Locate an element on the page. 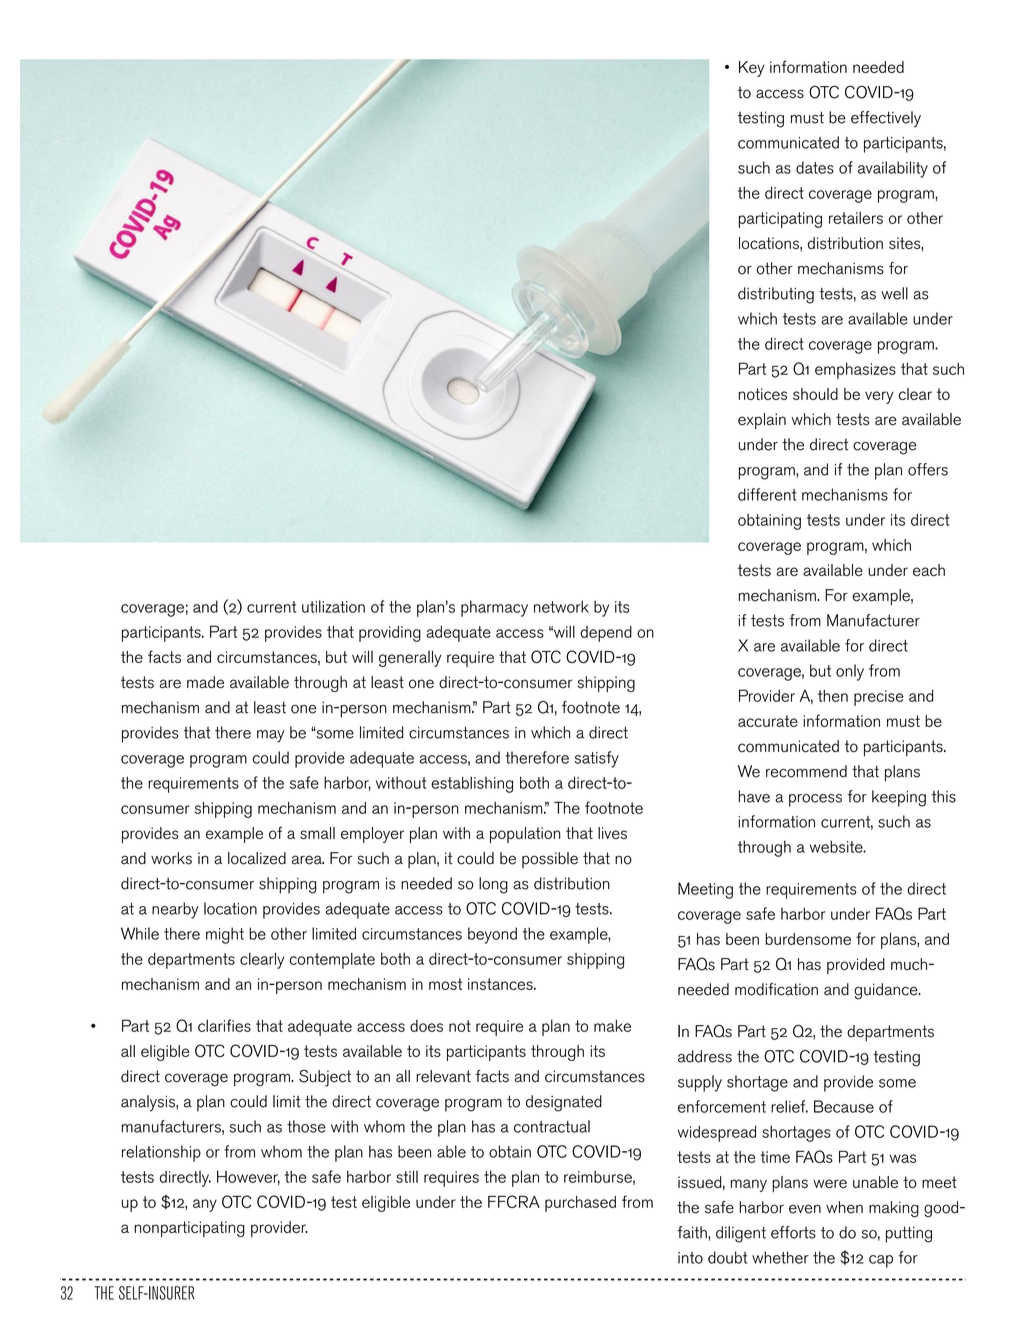 The height and width of the image is (1328, 1026). when is located at coordinates (844, 1207).
